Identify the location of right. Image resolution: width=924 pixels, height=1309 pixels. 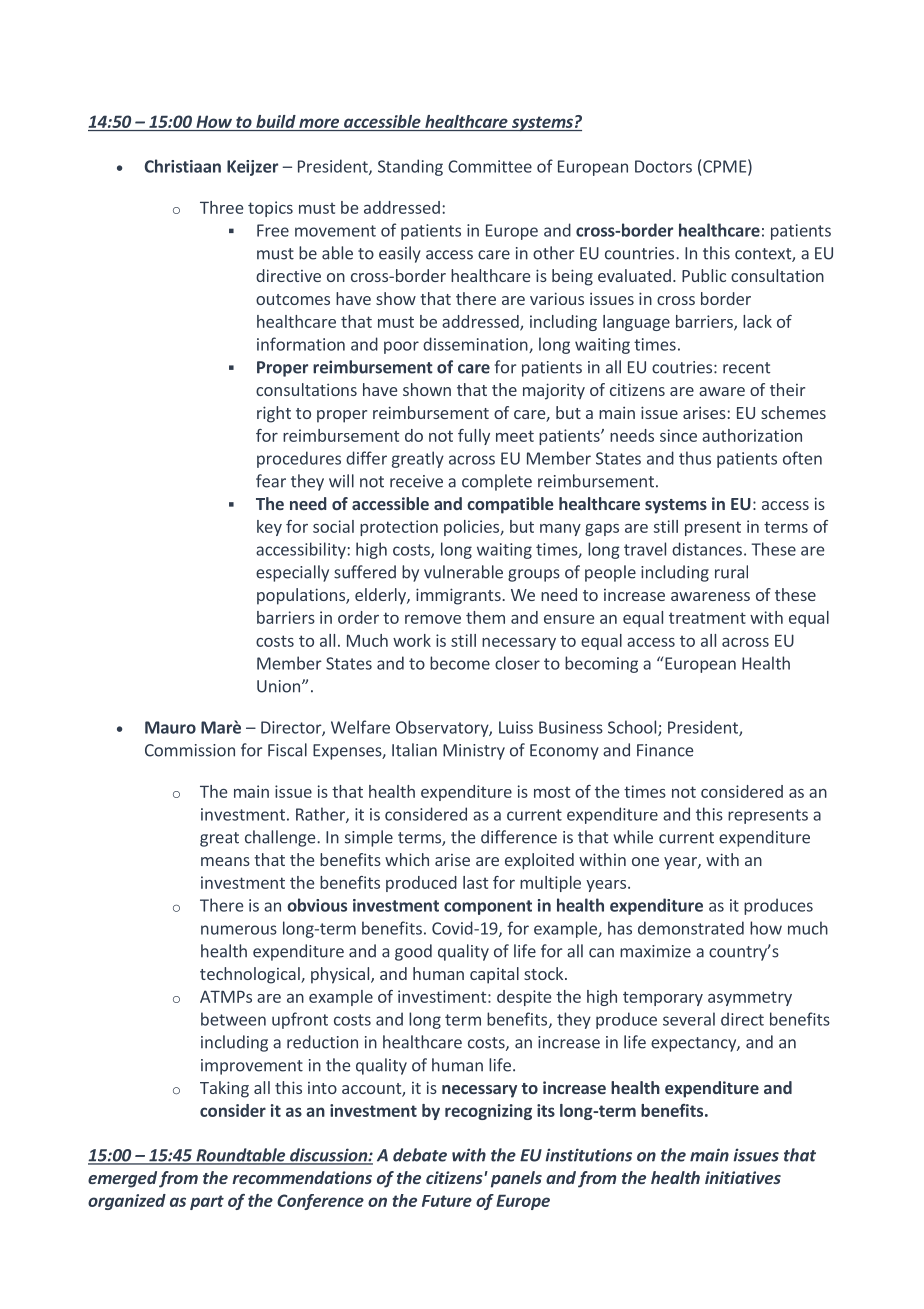
(274, 414).
